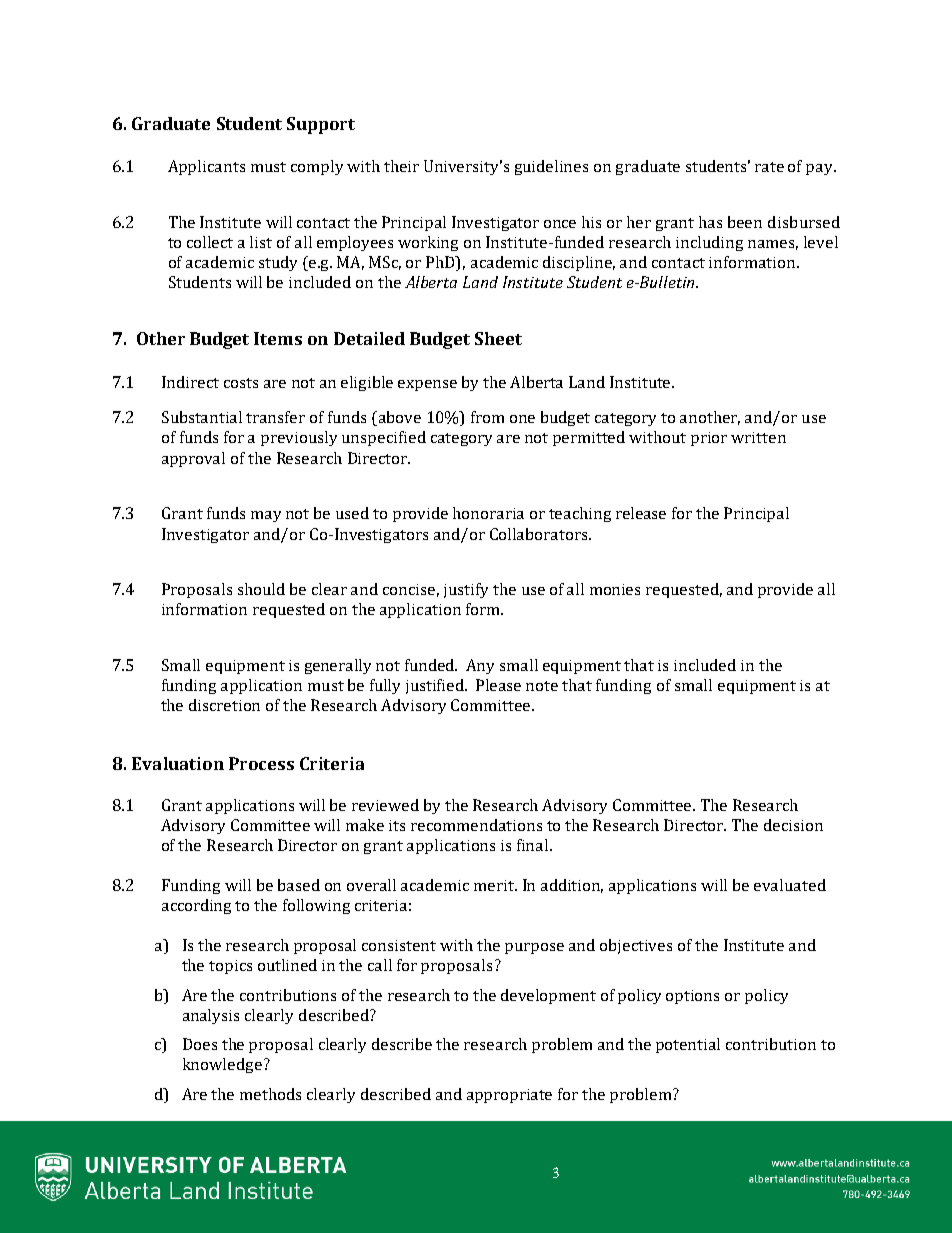  I want to click on recommendations, so click(476, 825).
